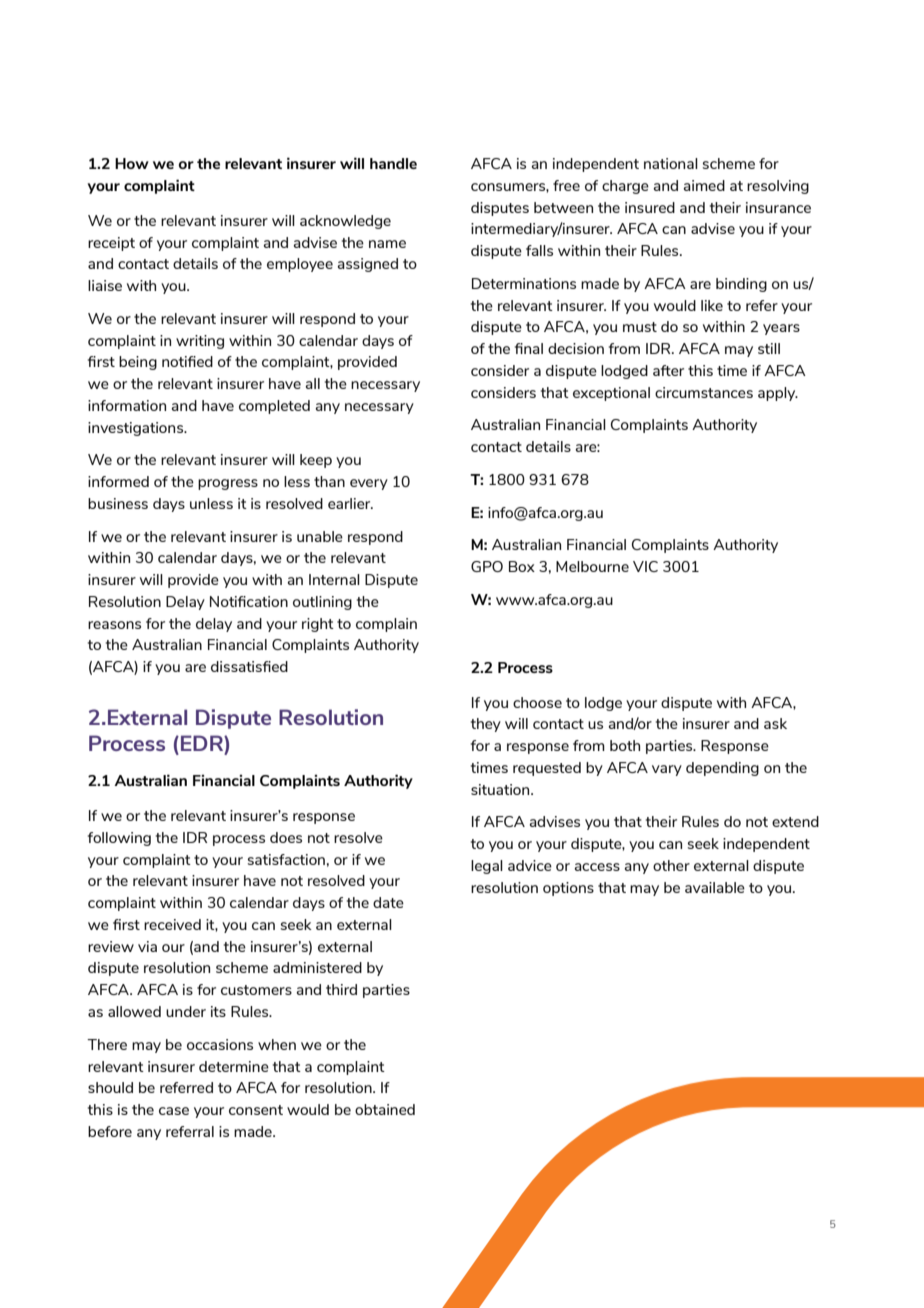 The image size is (924, 1308). I want to click on How, so click(132, 163).
